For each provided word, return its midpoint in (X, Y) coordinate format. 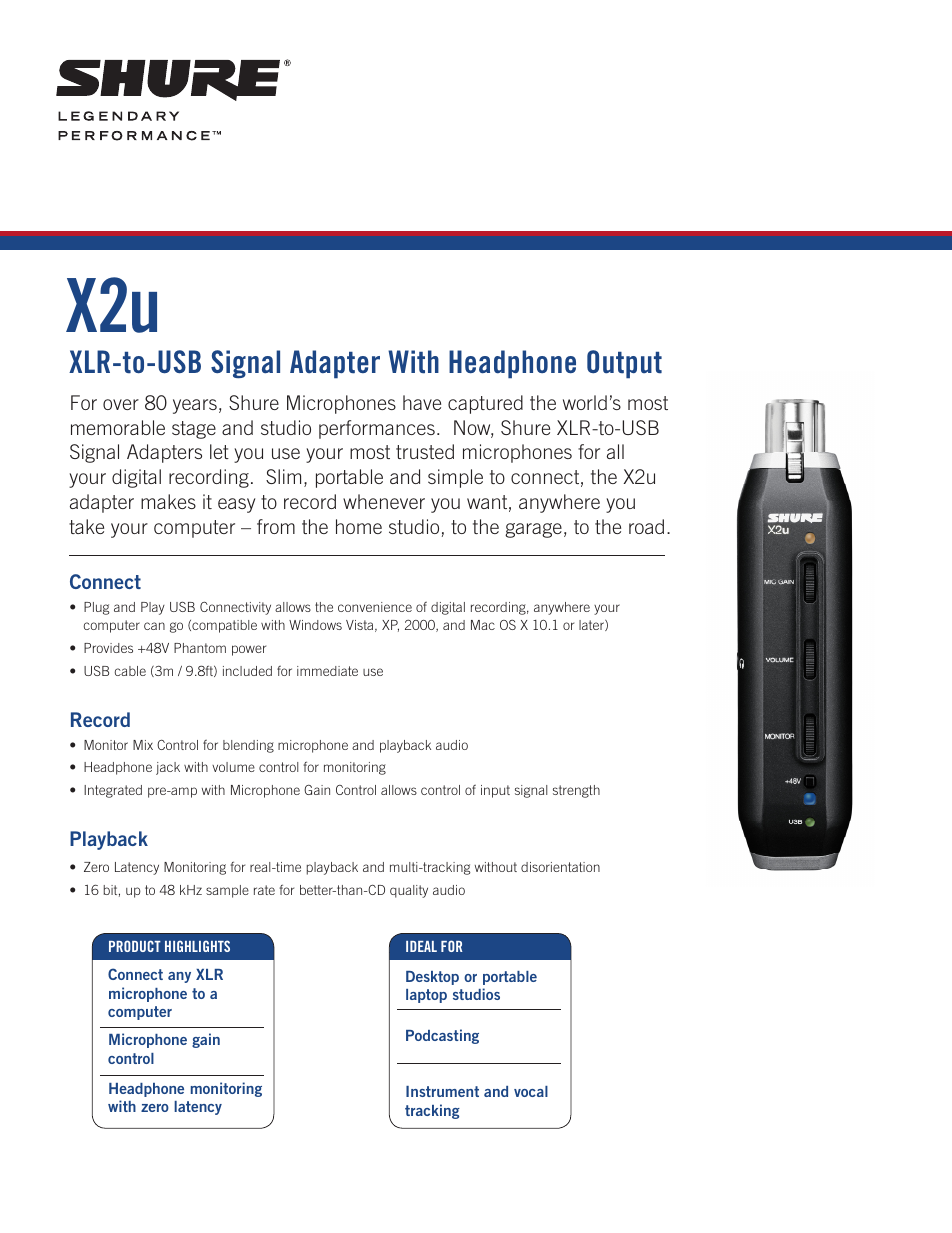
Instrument (442, 1091)
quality (409, 891)
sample (227, 891)
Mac (483, 625)
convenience (375, 607)
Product (135, 946)
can (154, 626)
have (422, 402)
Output (624, 364)
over (121, 404)
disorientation (560, 867)
